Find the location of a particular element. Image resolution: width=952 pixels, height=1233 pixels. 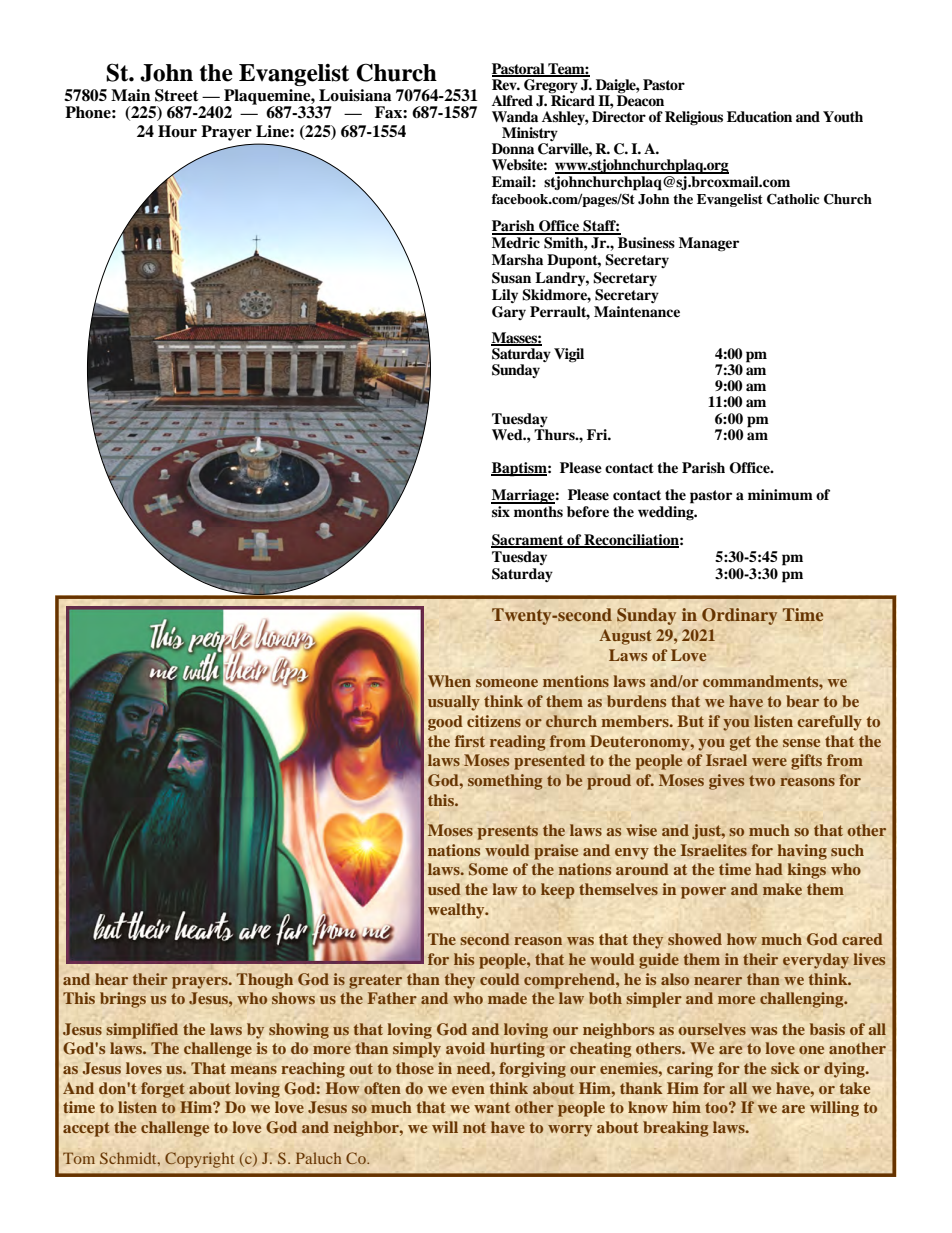

Education is located at coordinates (759, 116).
